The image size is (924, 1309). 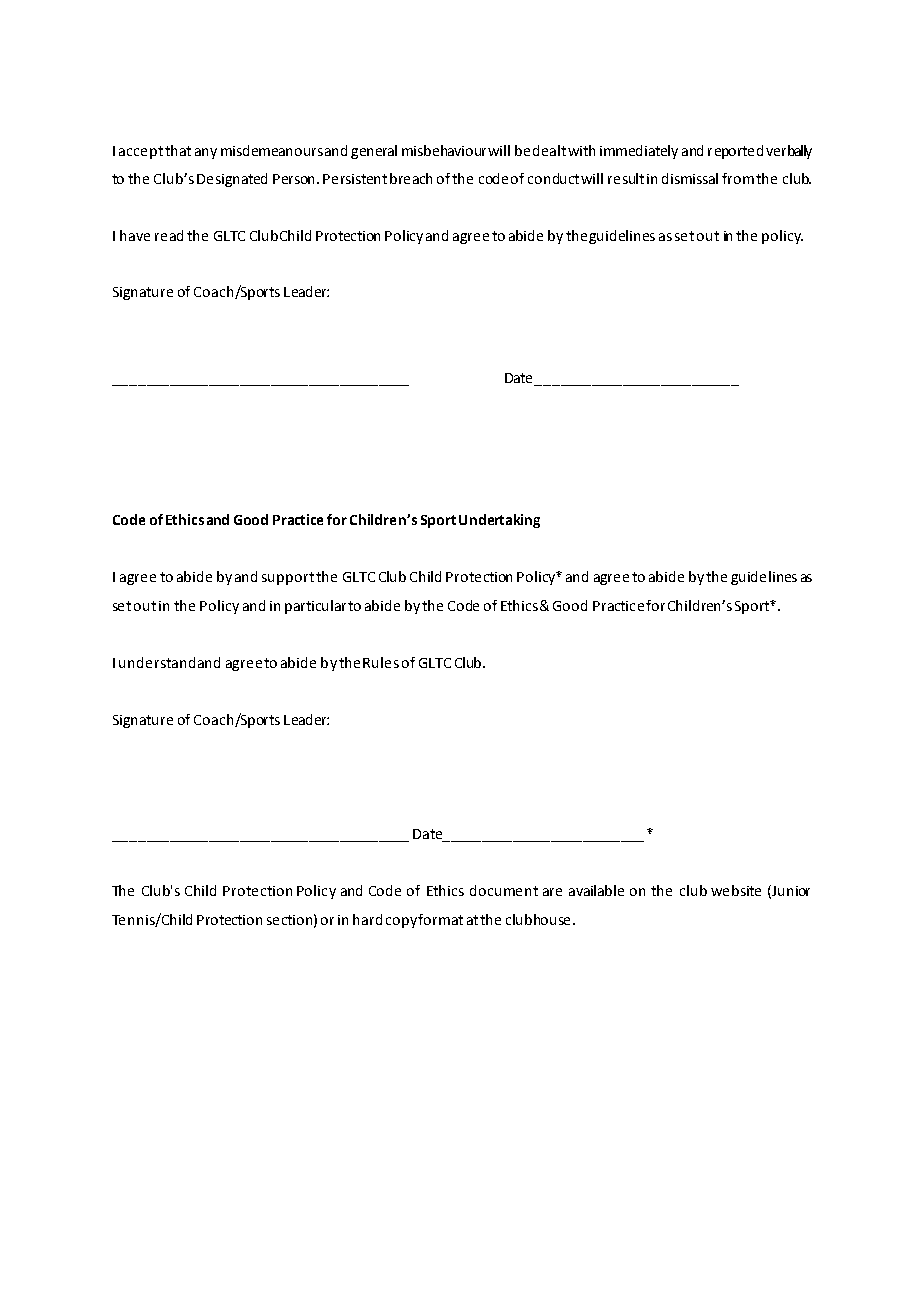 I want to click on Rules, so click(x=381, y=662).
